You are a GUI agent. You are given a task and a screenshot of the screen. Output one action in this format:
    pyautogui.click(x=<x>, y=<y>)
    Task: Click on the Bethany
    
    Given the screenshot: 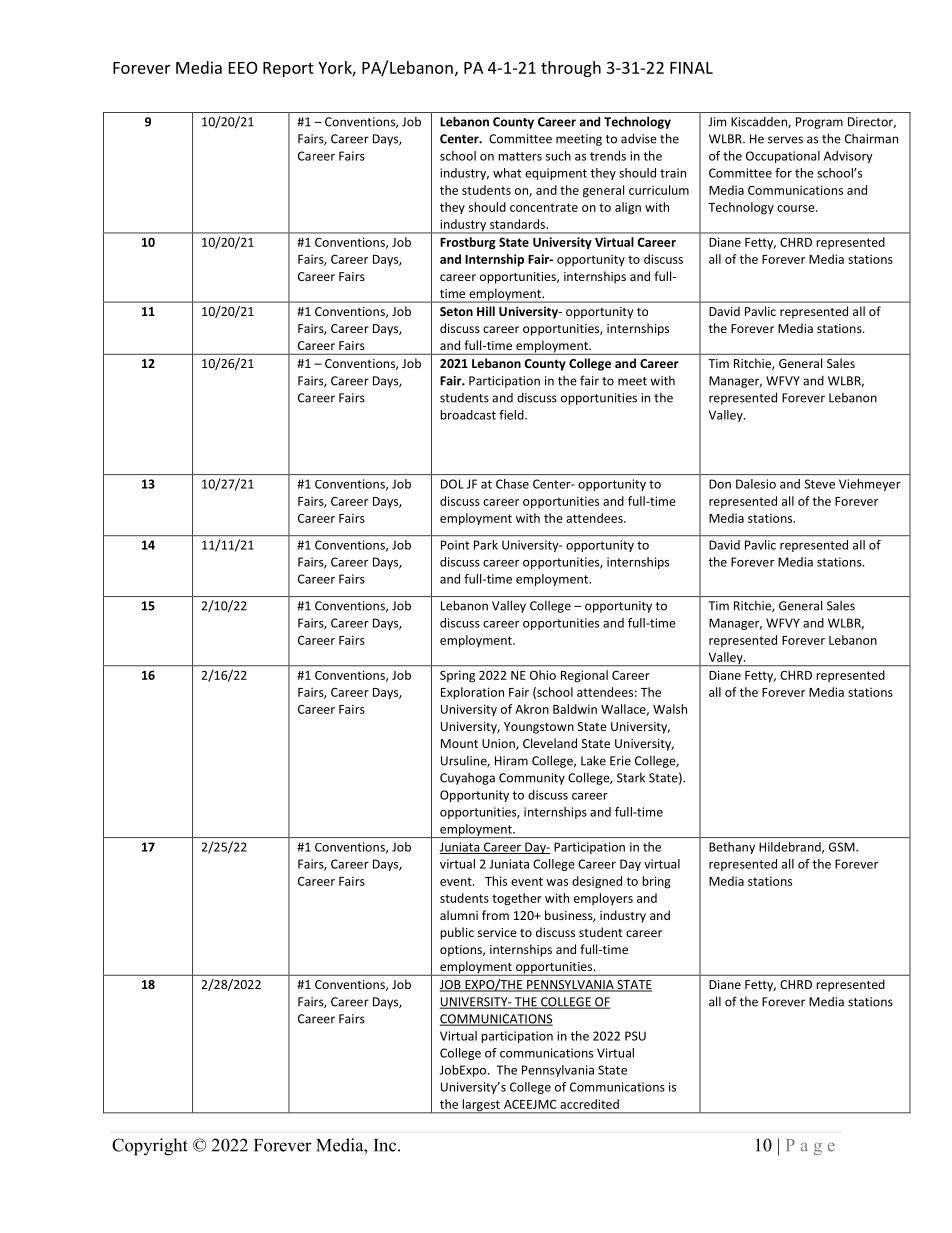 What is the action you would take?
    pyautogui.click(x=732, y=848)
